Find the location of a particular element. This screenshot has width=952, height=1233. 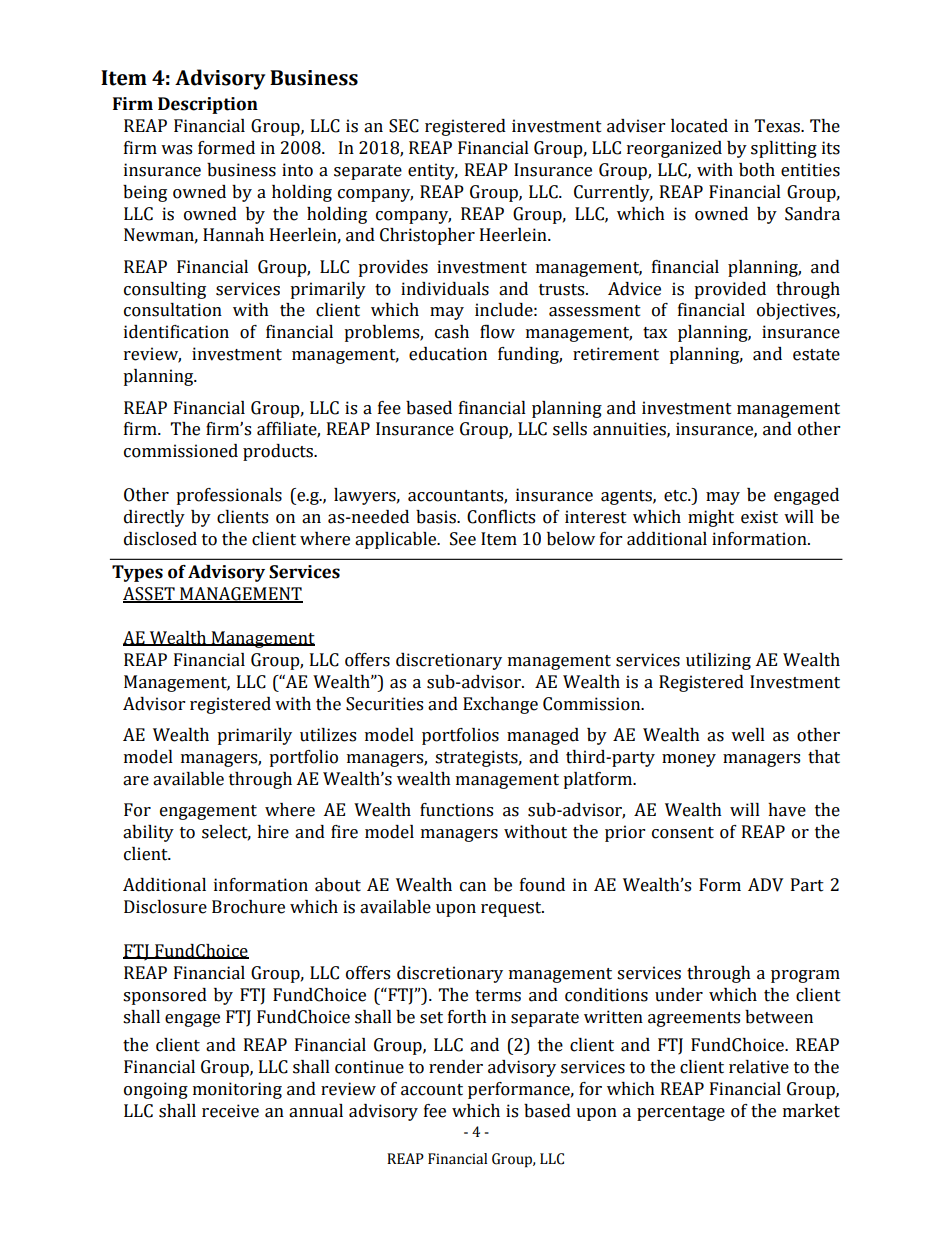

monitoring is located at coordinates (237, 1090).
